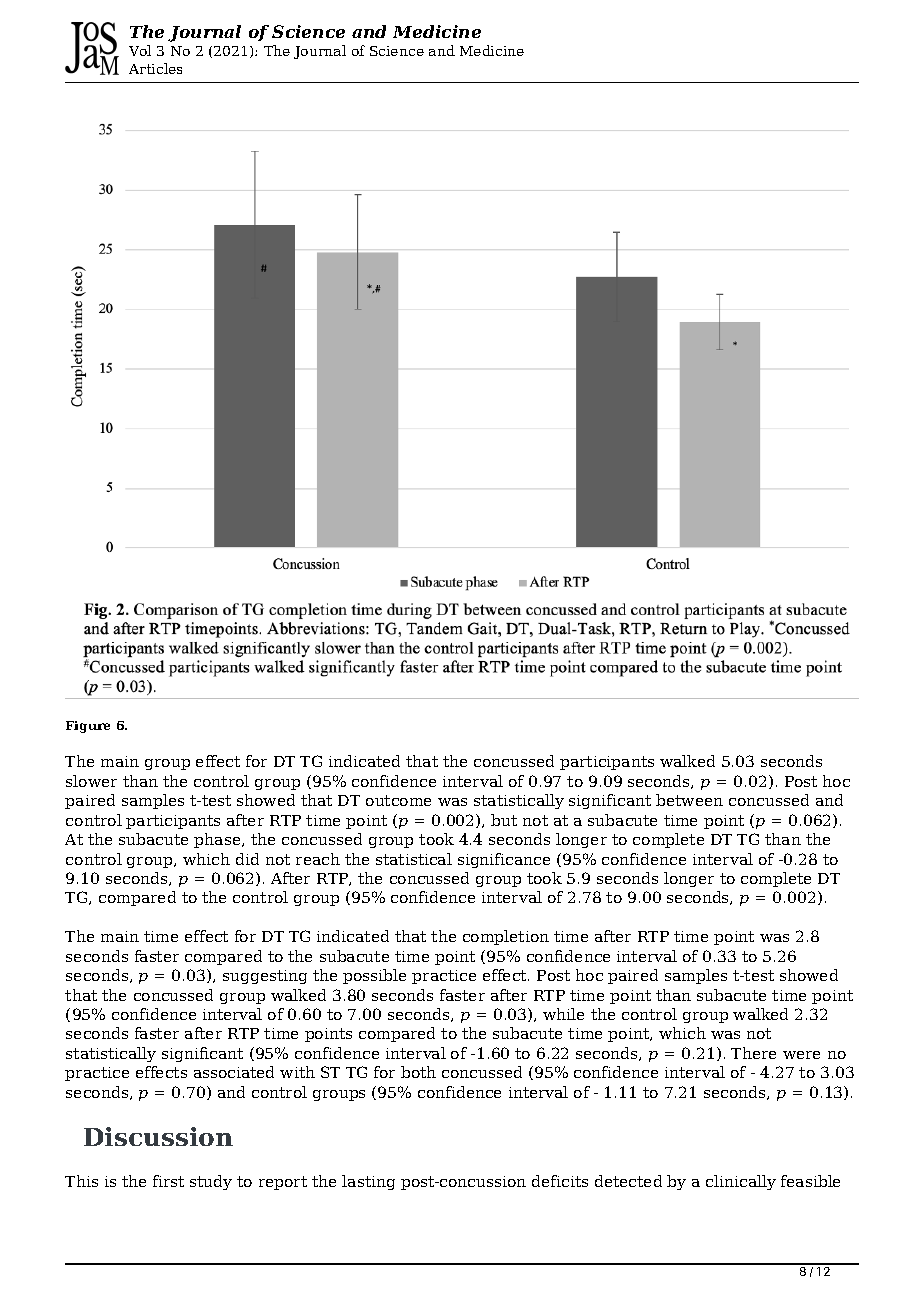  I want to click on Figure, so click(88, 727).
